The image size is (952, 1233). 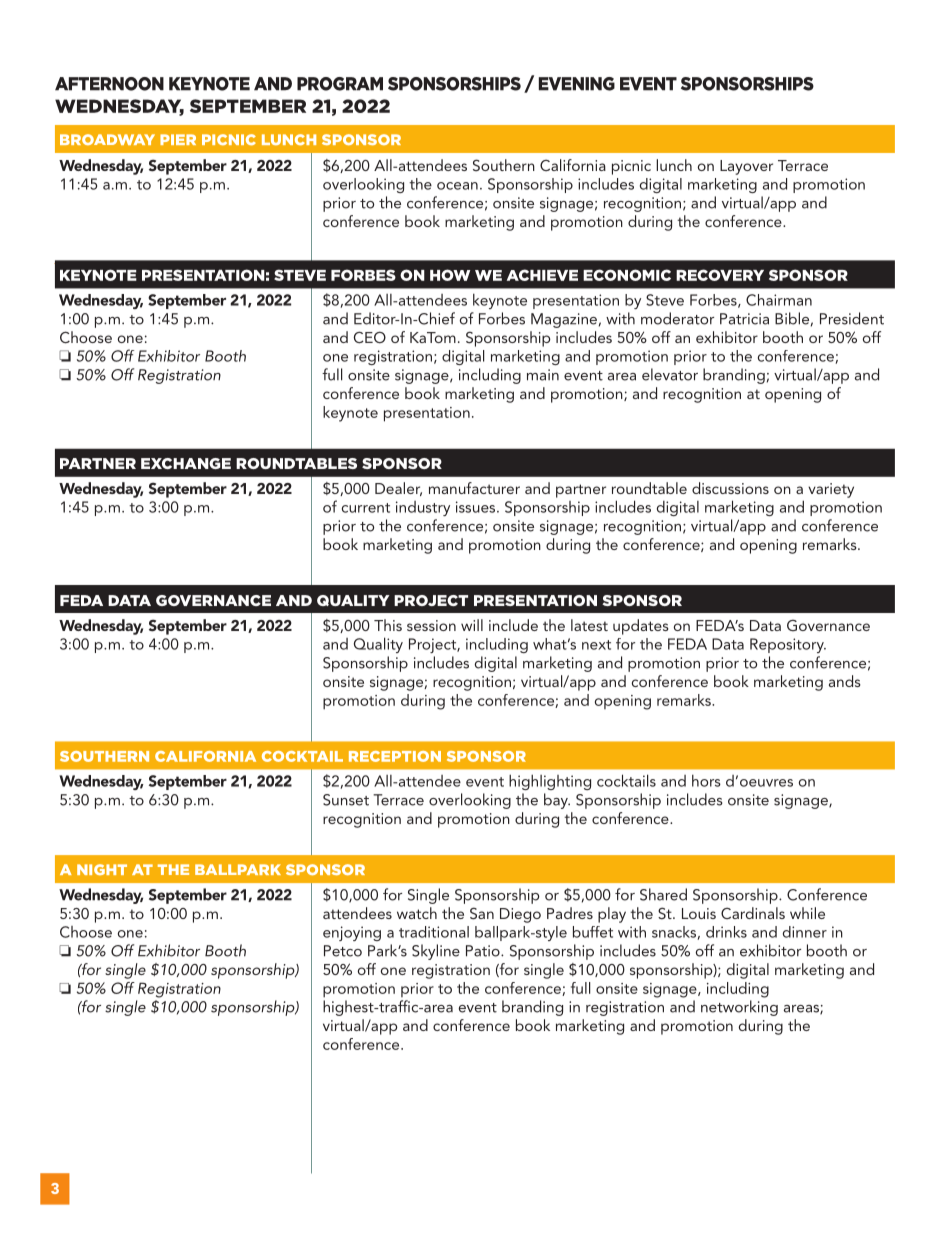 What do you see at coordinates (343, 951) in the page?
I see `Petco` at bounding box center [343, 951].
